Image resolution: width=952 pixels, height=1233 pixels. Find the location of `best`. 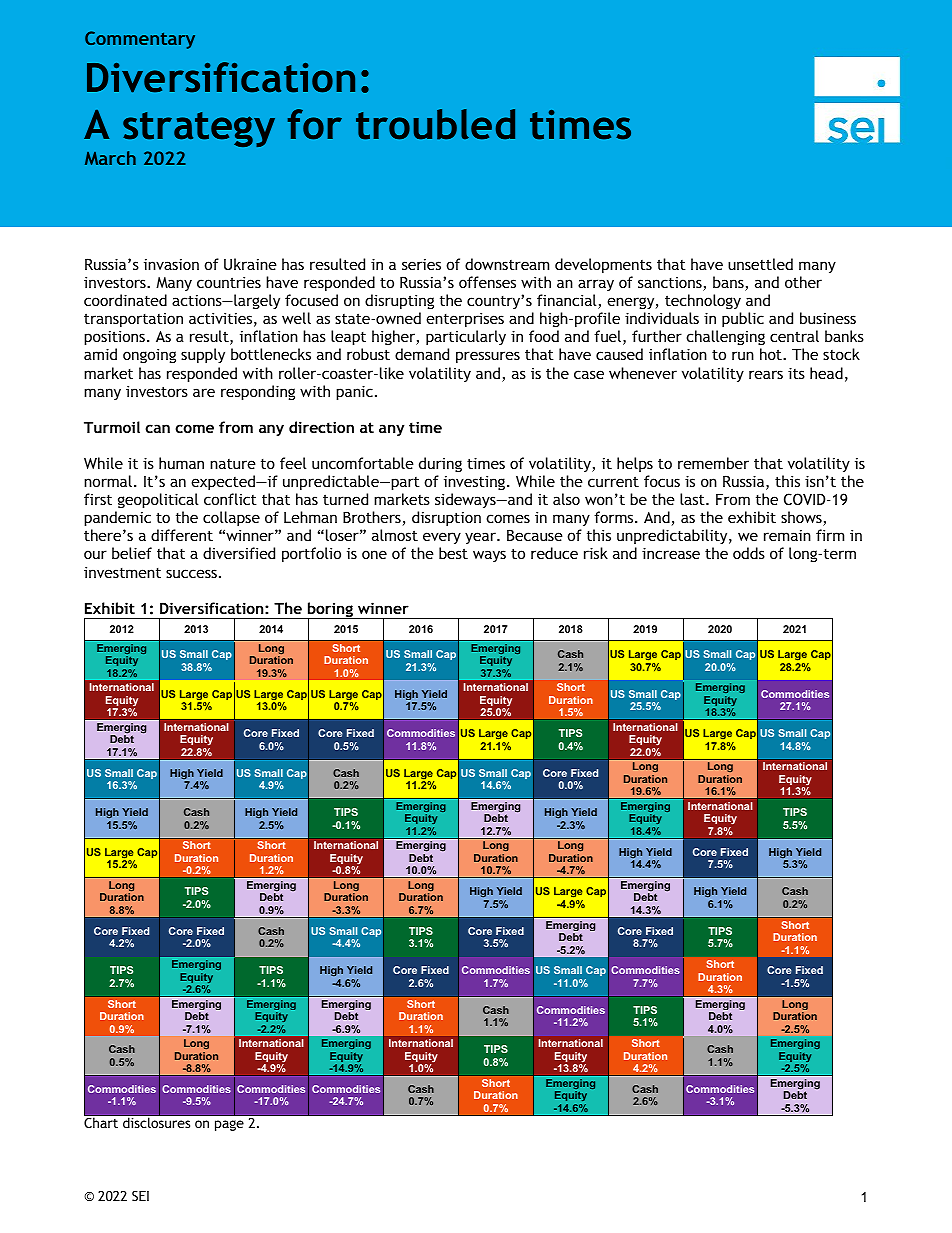

best is located at coordinates (453, 553).
